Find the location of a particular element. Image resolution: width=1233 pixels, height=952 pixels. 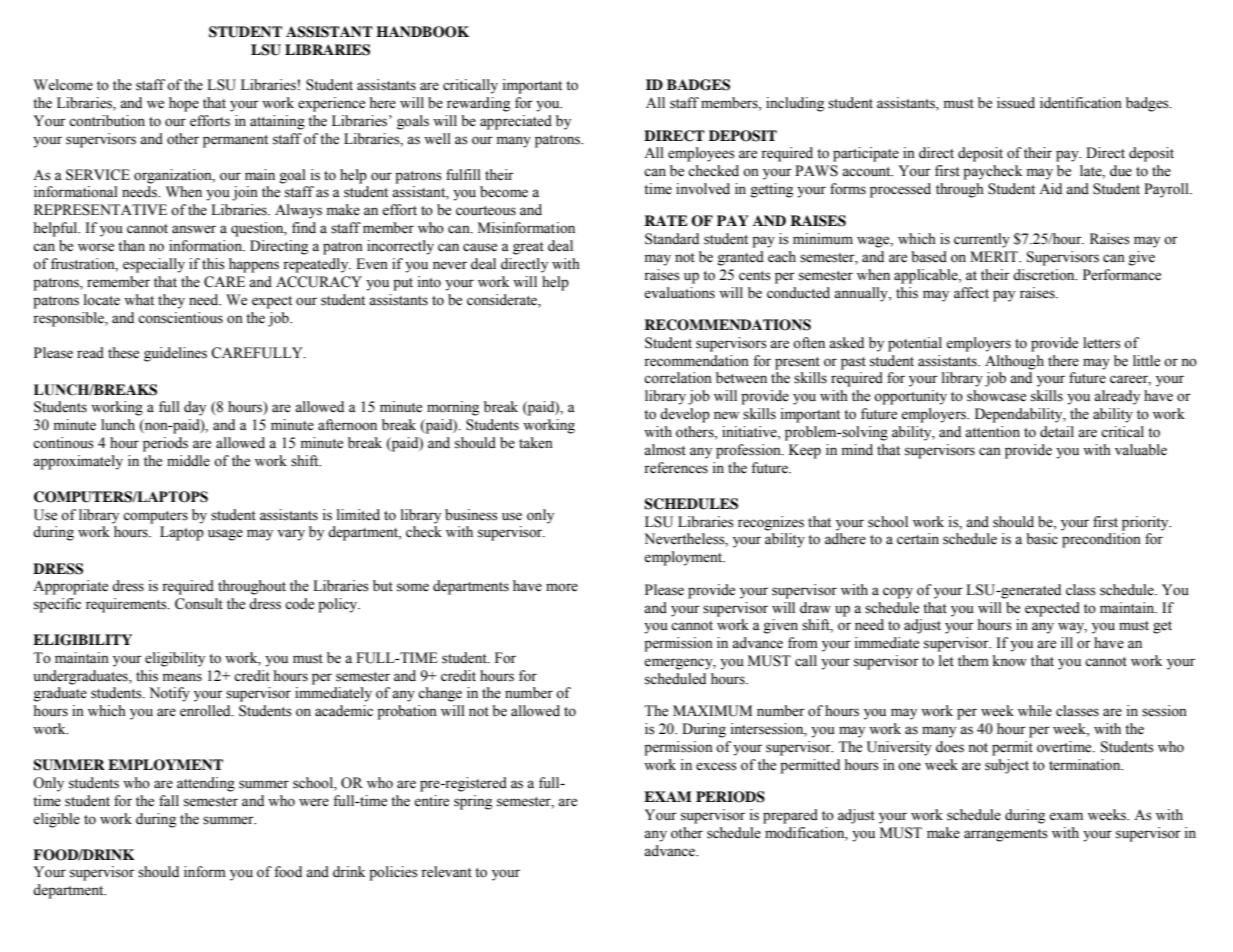

conscientious is located at coordinates (180, 318).
